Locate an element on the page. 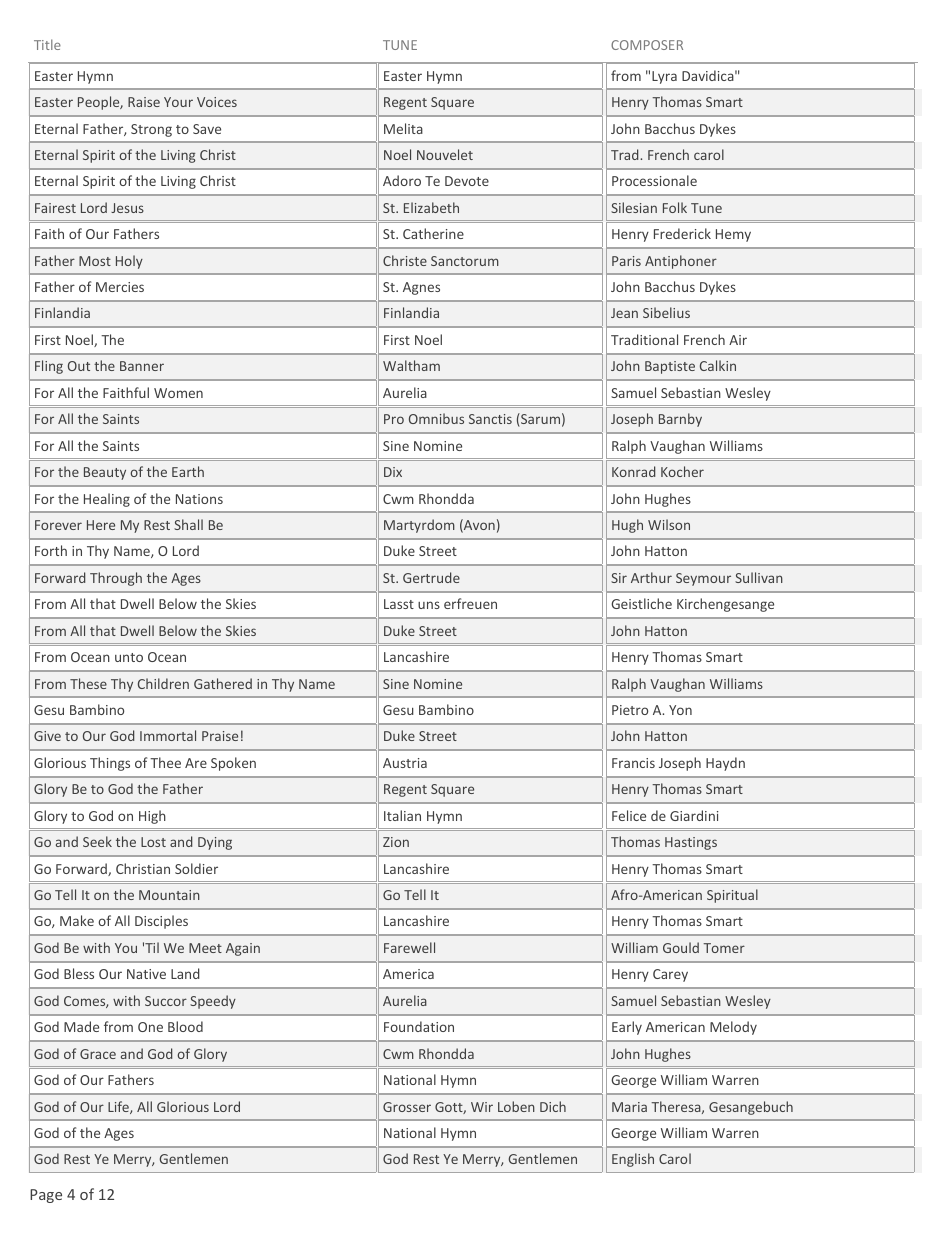 This page has width=952, height=1233. Beauty is located at coordinates (105, 473).
